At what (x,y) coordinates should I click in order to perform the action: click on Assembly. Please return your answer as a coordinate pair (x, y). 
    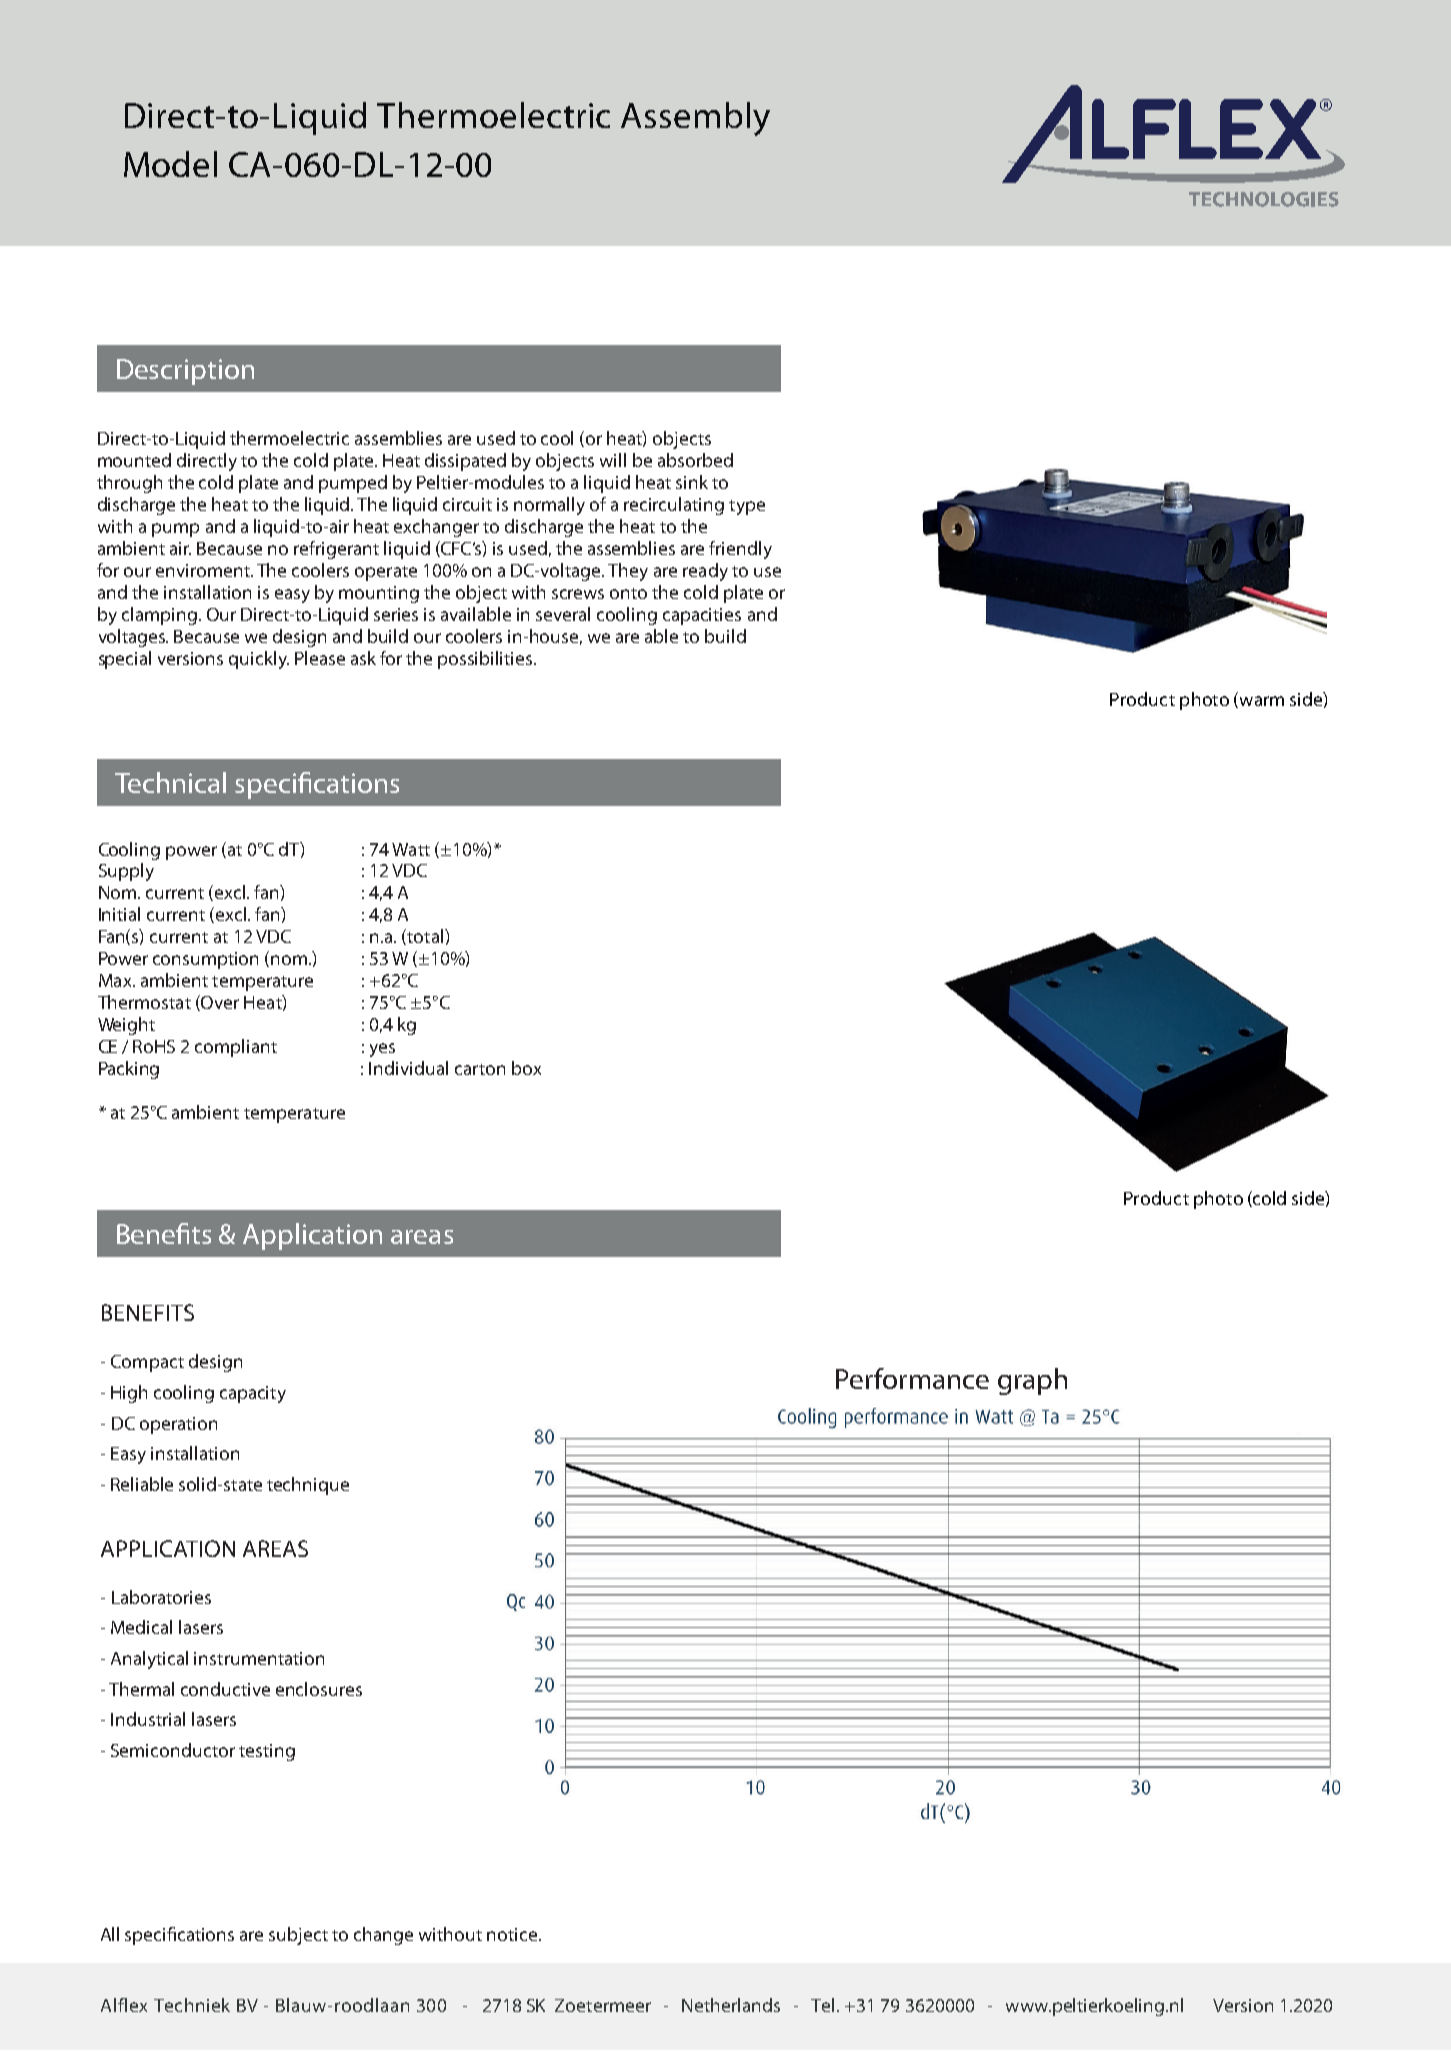
    Looking at the image, I should click on (695, 119).
